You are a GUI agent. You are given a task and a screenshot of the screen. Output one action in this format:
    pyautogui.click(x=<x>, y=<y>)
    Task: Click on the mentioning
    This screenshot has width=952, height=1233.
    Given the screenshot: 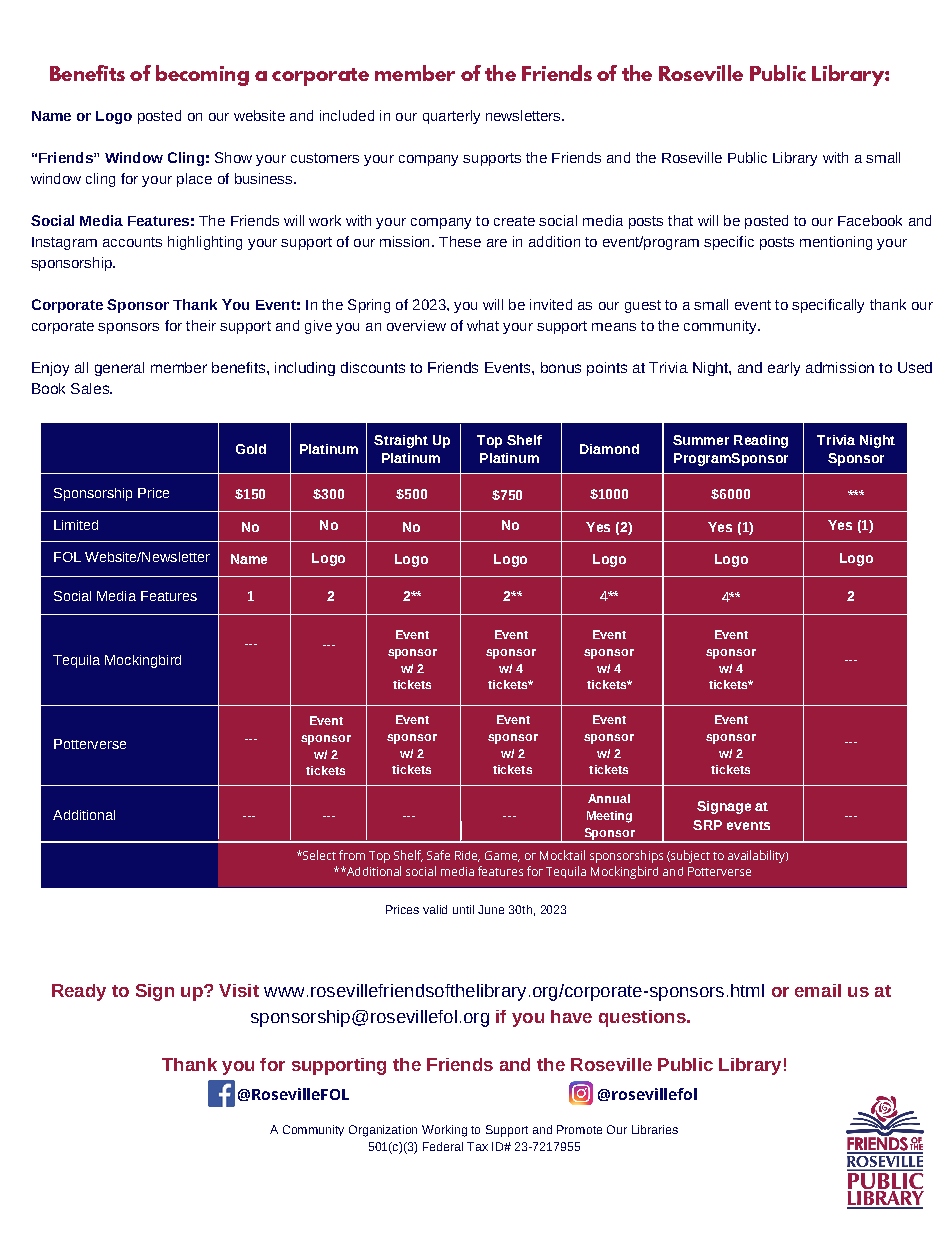 What is the action you would take?
    pyautogui.click(x=836, y=243)
